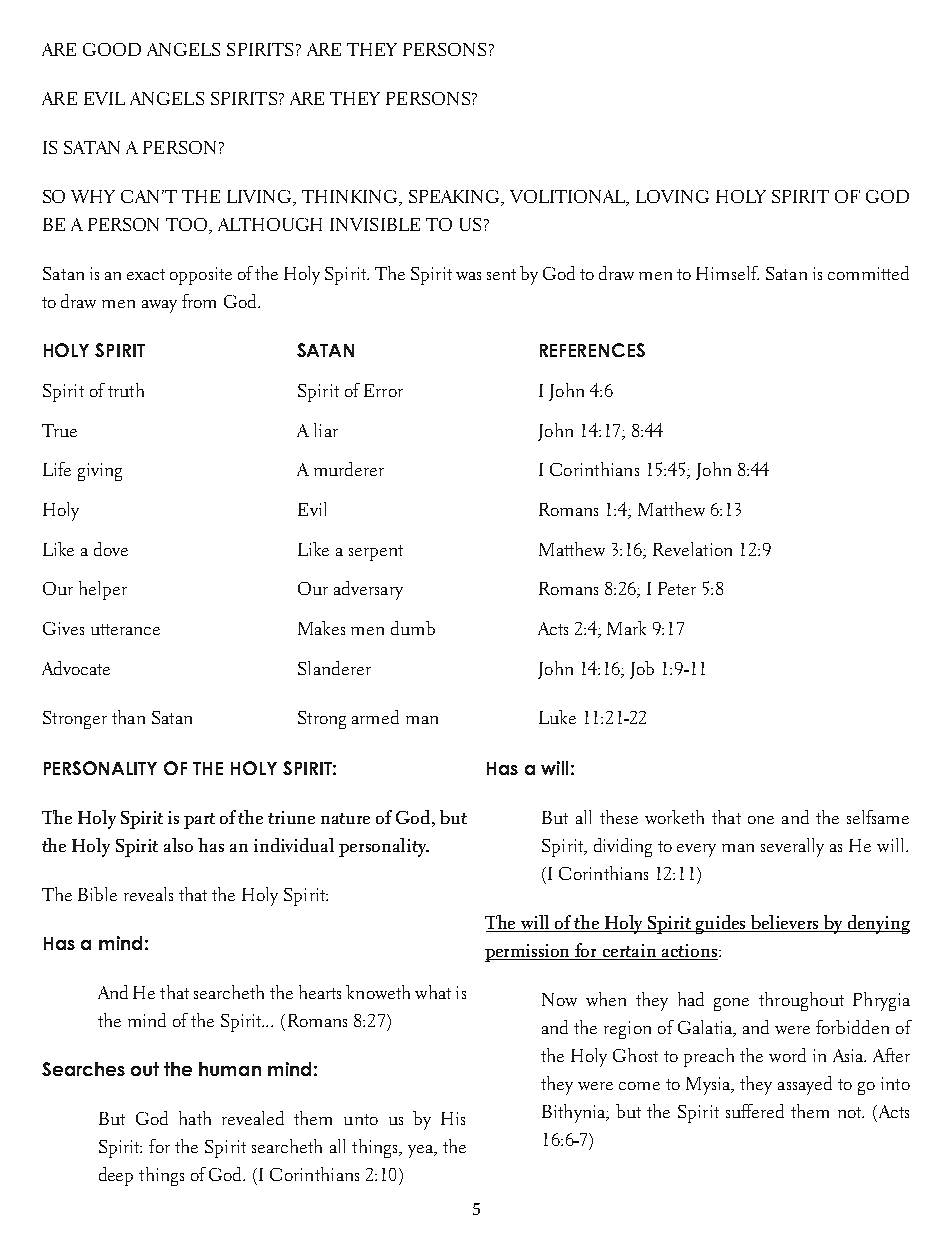  What do you see at coordinates (529, 953) in the document?
I see `permission` at bounding box center [529, 953].
